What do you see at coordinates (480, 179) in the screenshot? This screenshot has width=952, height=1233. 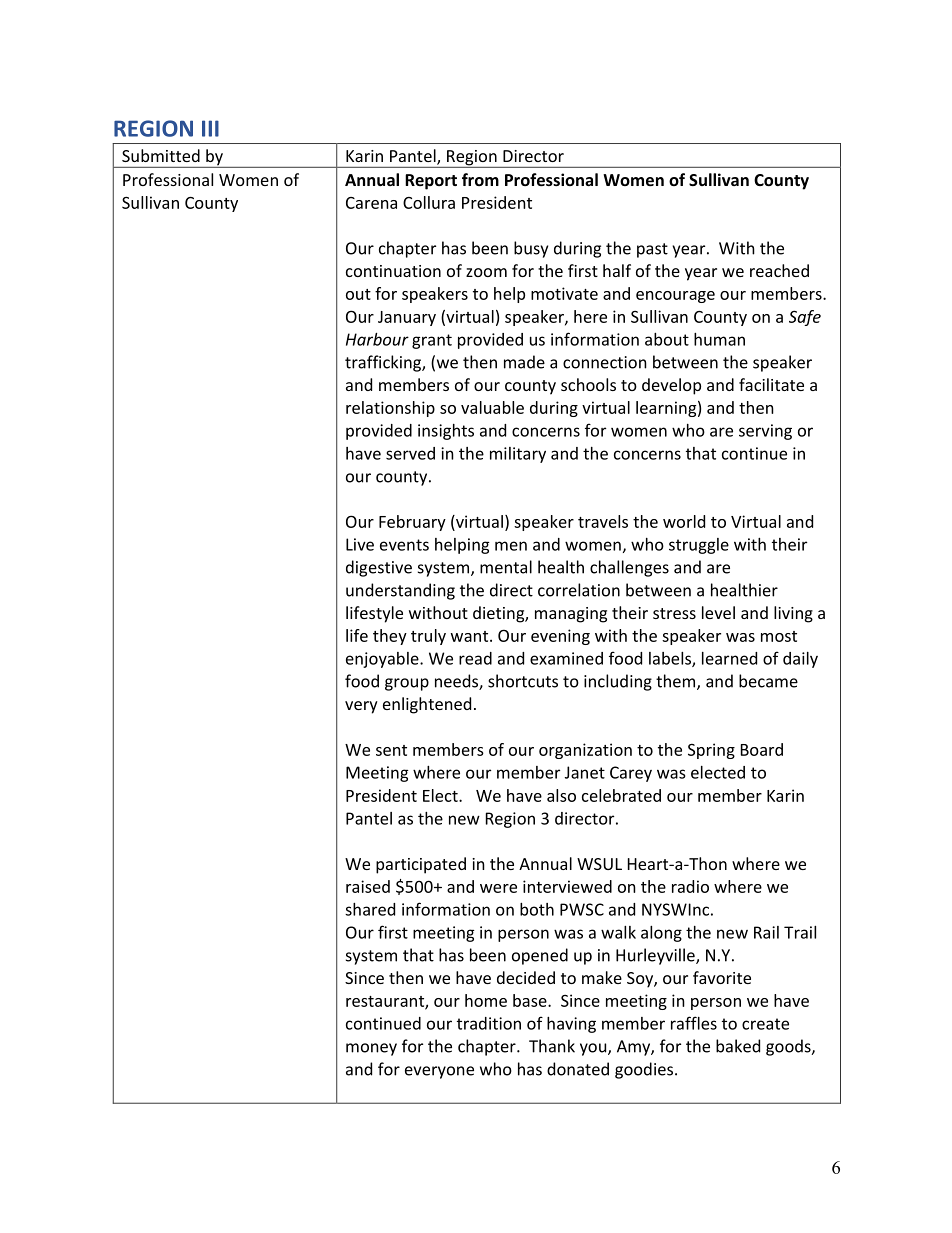 I see `from` at bounding box center [480, 179].
